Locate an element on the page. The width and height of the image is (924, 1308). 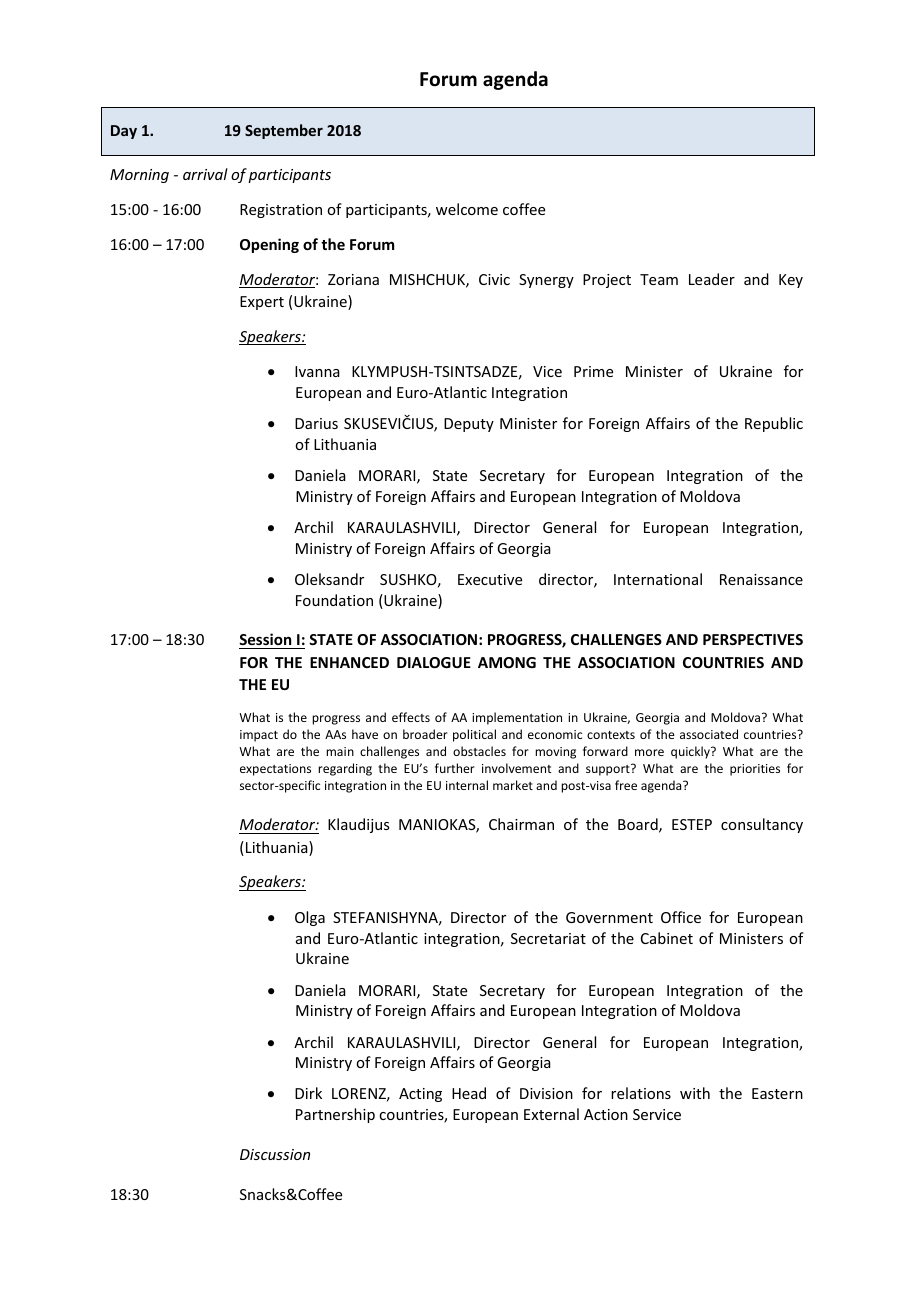
Darius is located at coordinates (316, 423).
